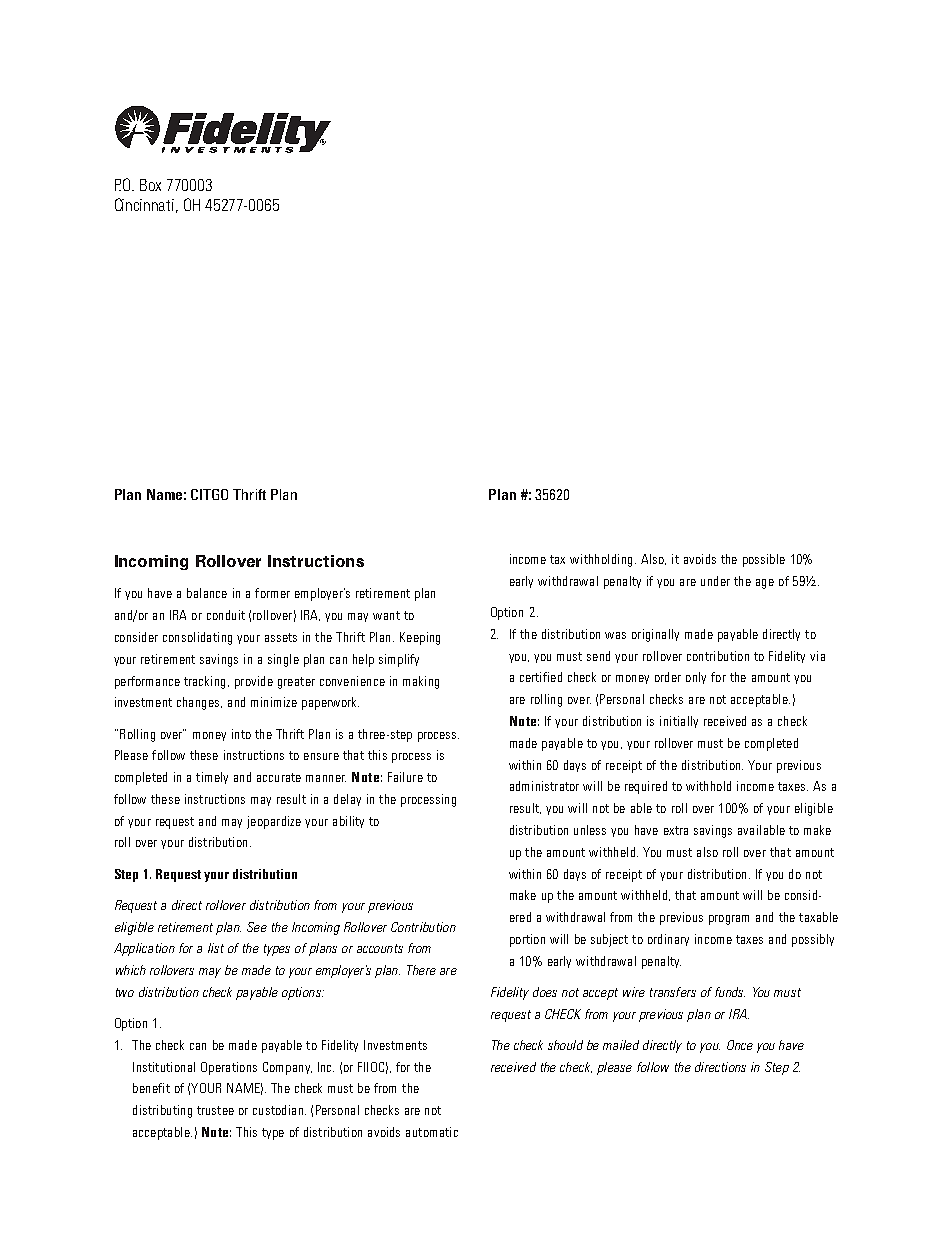  What do you see at coordinates (740, 1045) in the screenshot?
I see `Once` at bounding box center [740, 1045].
